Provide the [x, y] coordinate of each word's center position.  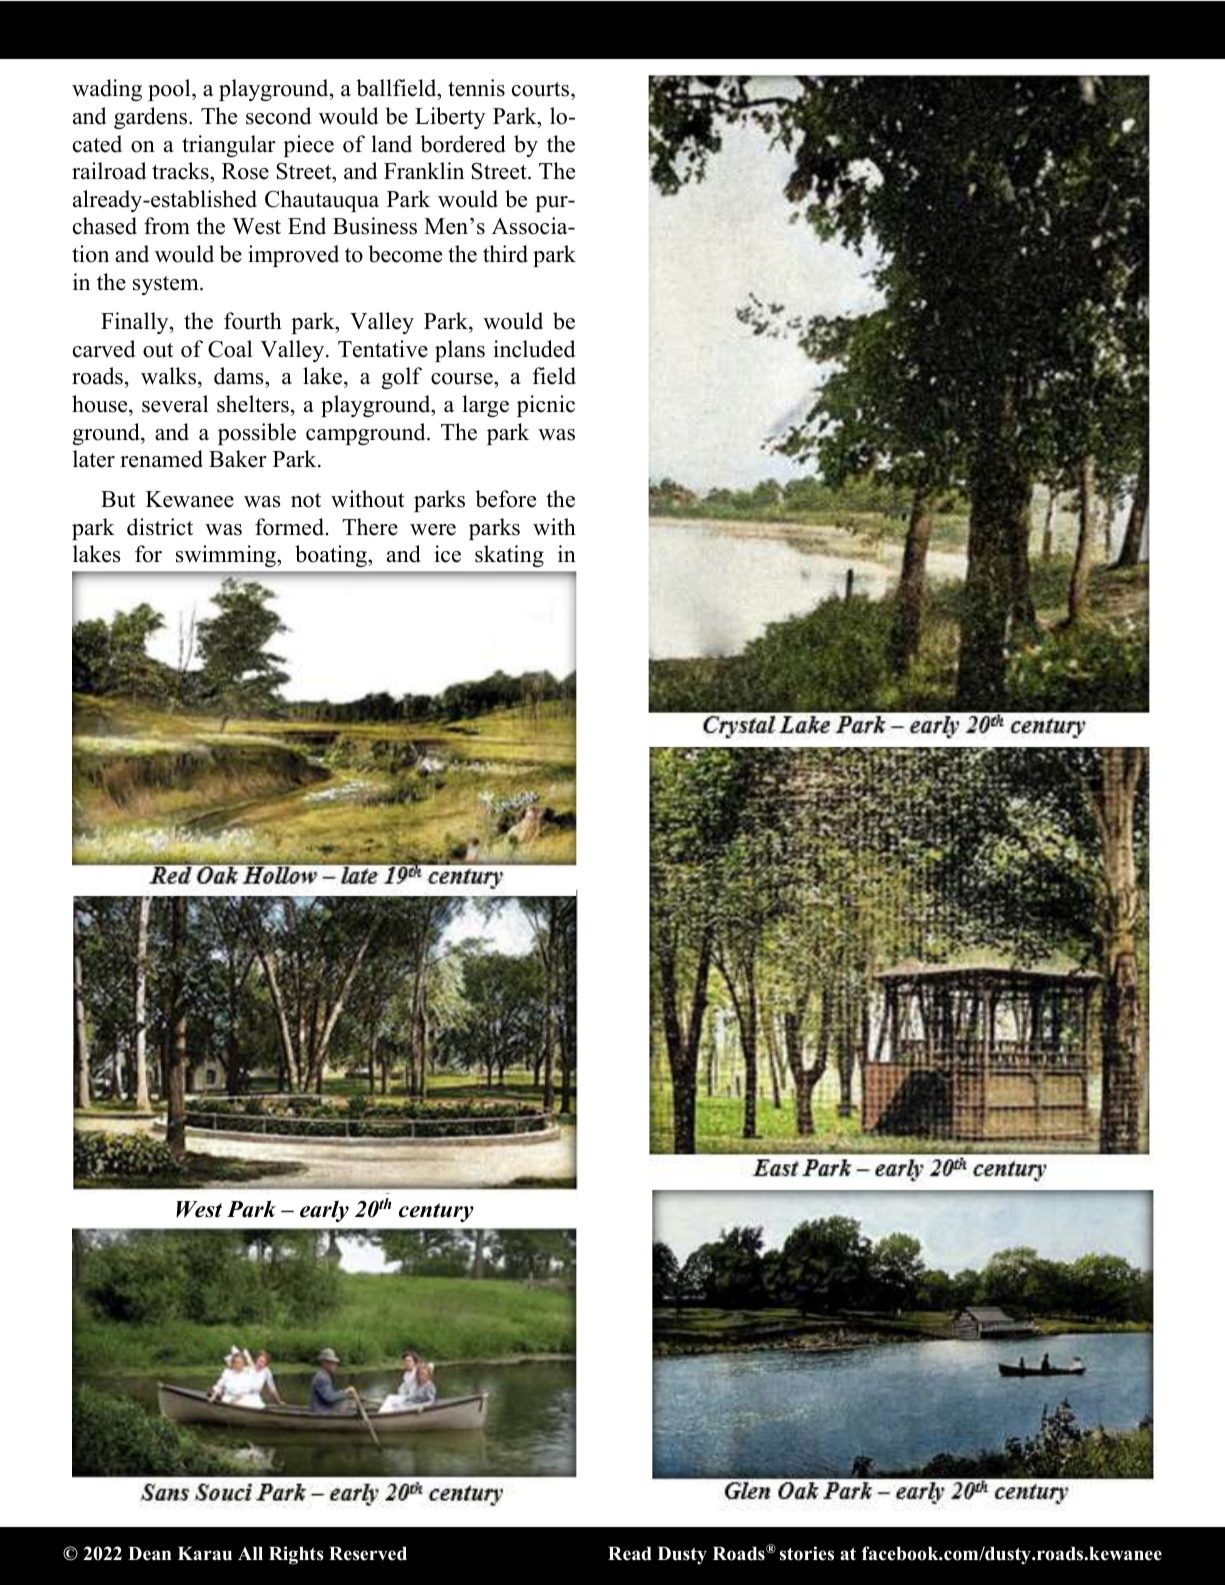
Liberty [450, 118]
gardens [150, 118]
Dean [150, 1554]
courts [542, 91]
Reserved [368, 1554]
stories [807, 1553]
